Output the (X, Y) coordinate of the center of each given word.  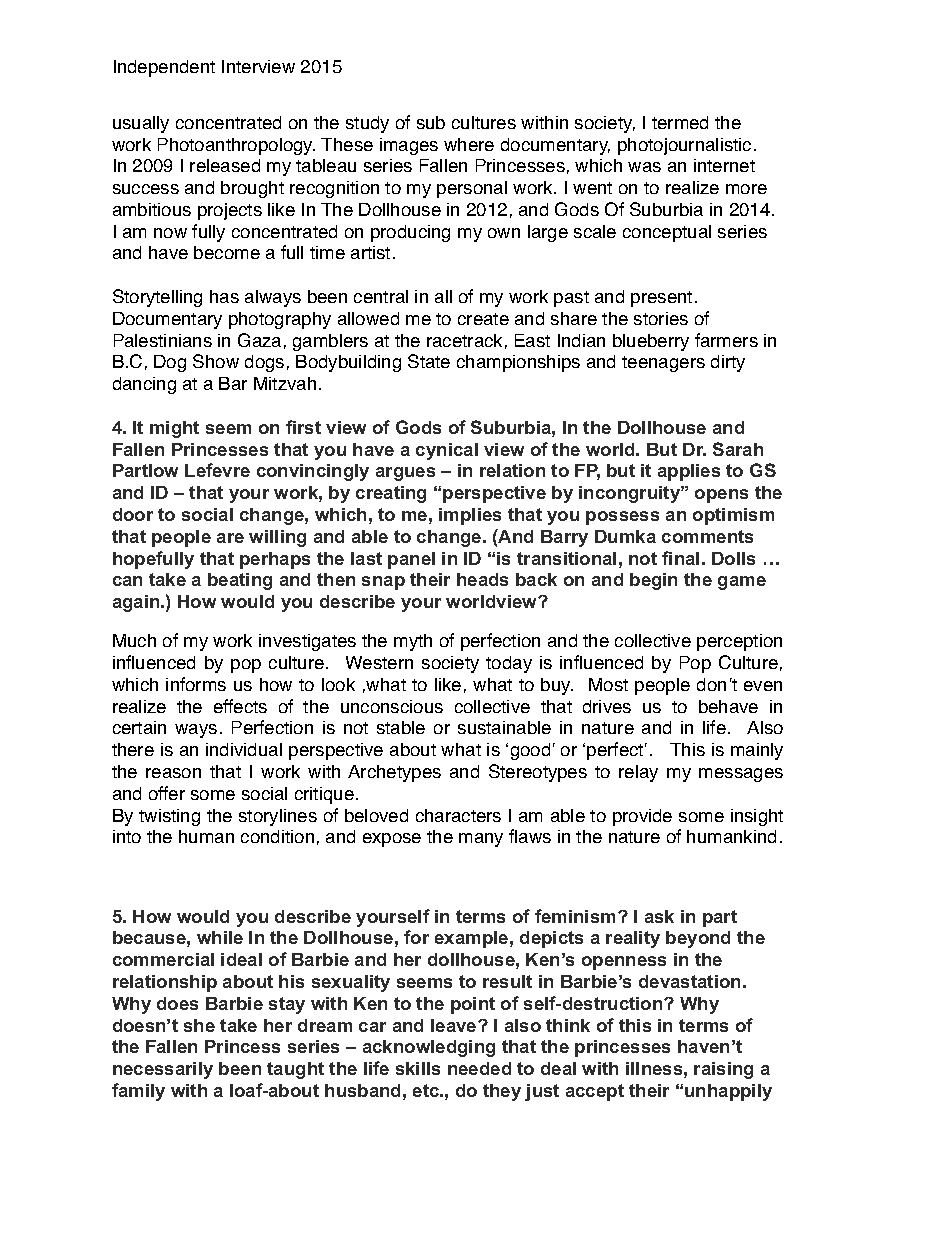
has (224, 296)
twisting (169, 817)
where (469, 144)
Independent (164, 68)
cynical (447, 451)
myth (413, 642)
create (483, 319)
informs (196, 684)
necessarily (163, 1070)
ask (659, 916)
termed (680, 122)
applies (689, 472)
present (661, 299)
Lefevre (217, 470)
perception (739, 642)
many (481, 840)
